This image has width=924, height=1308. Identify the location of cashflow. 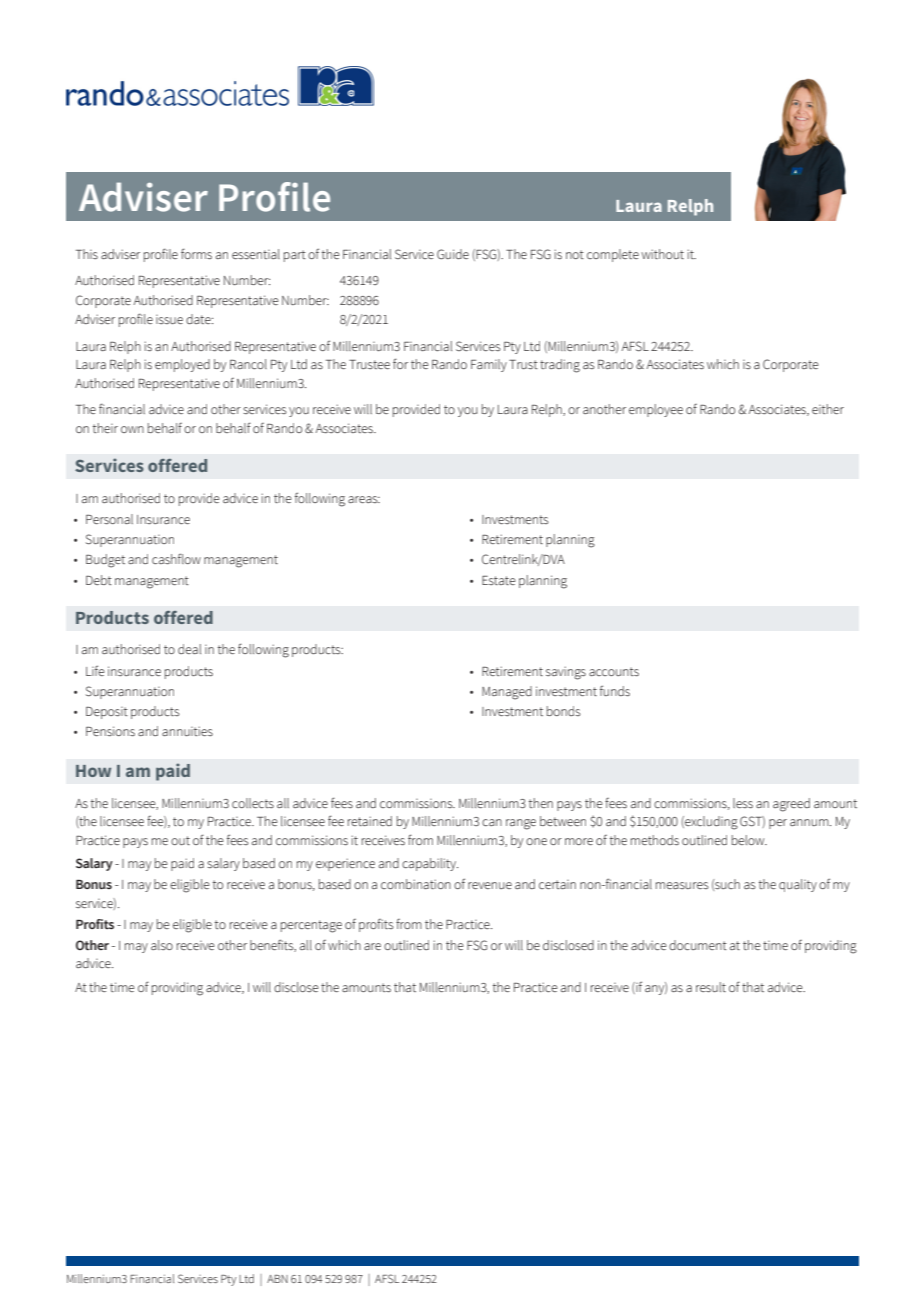
(176, 558).
